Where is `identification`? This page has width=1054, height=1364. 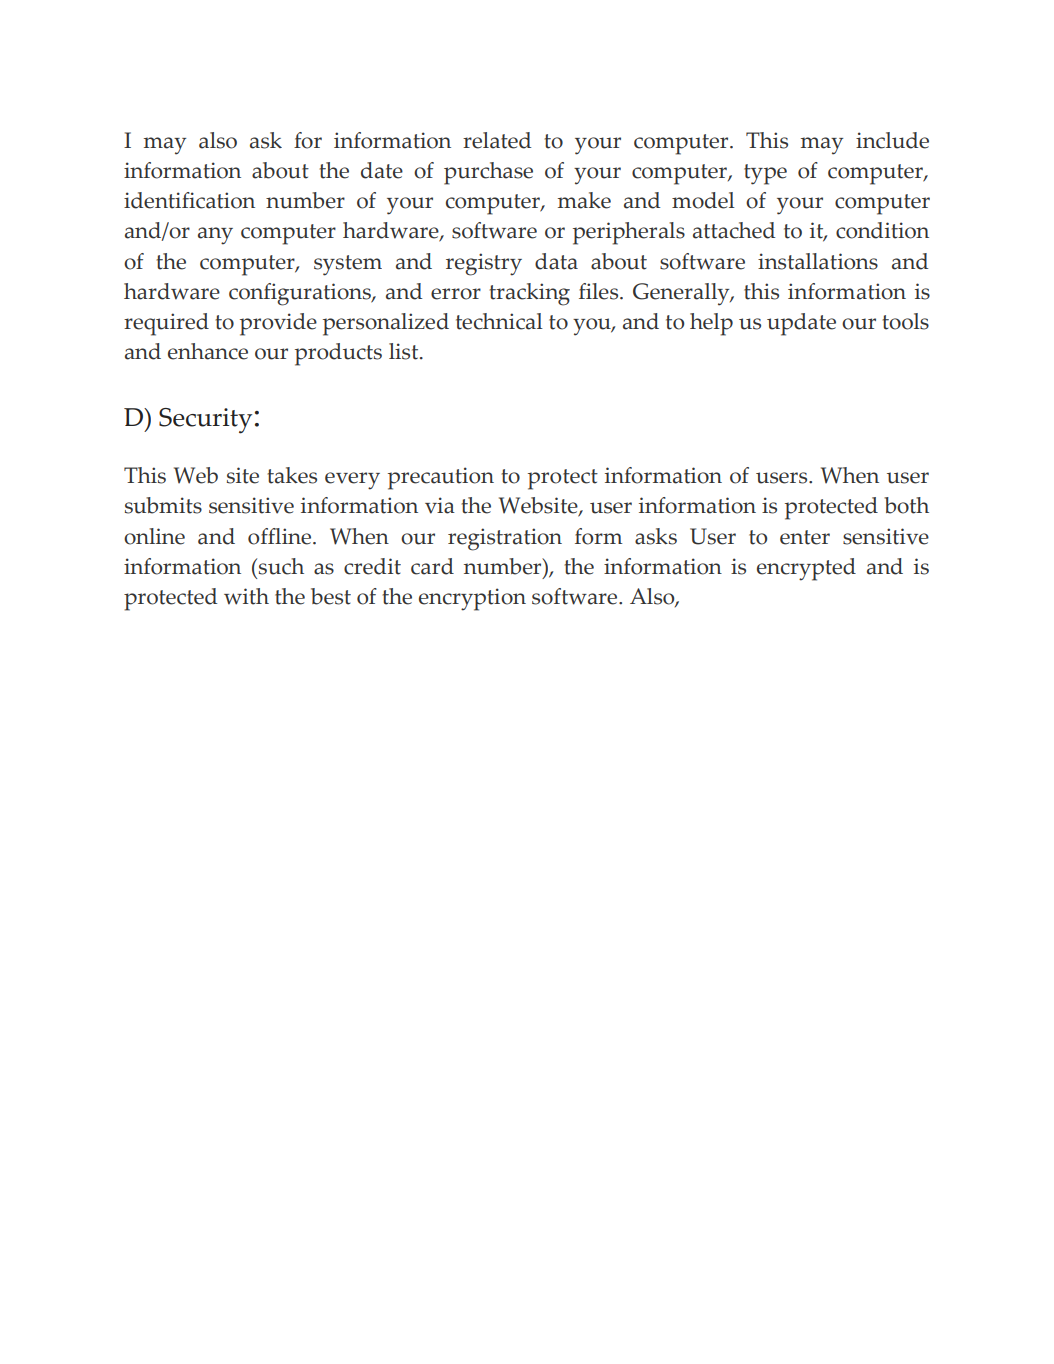
identification is located at coordinates (189, 200).
